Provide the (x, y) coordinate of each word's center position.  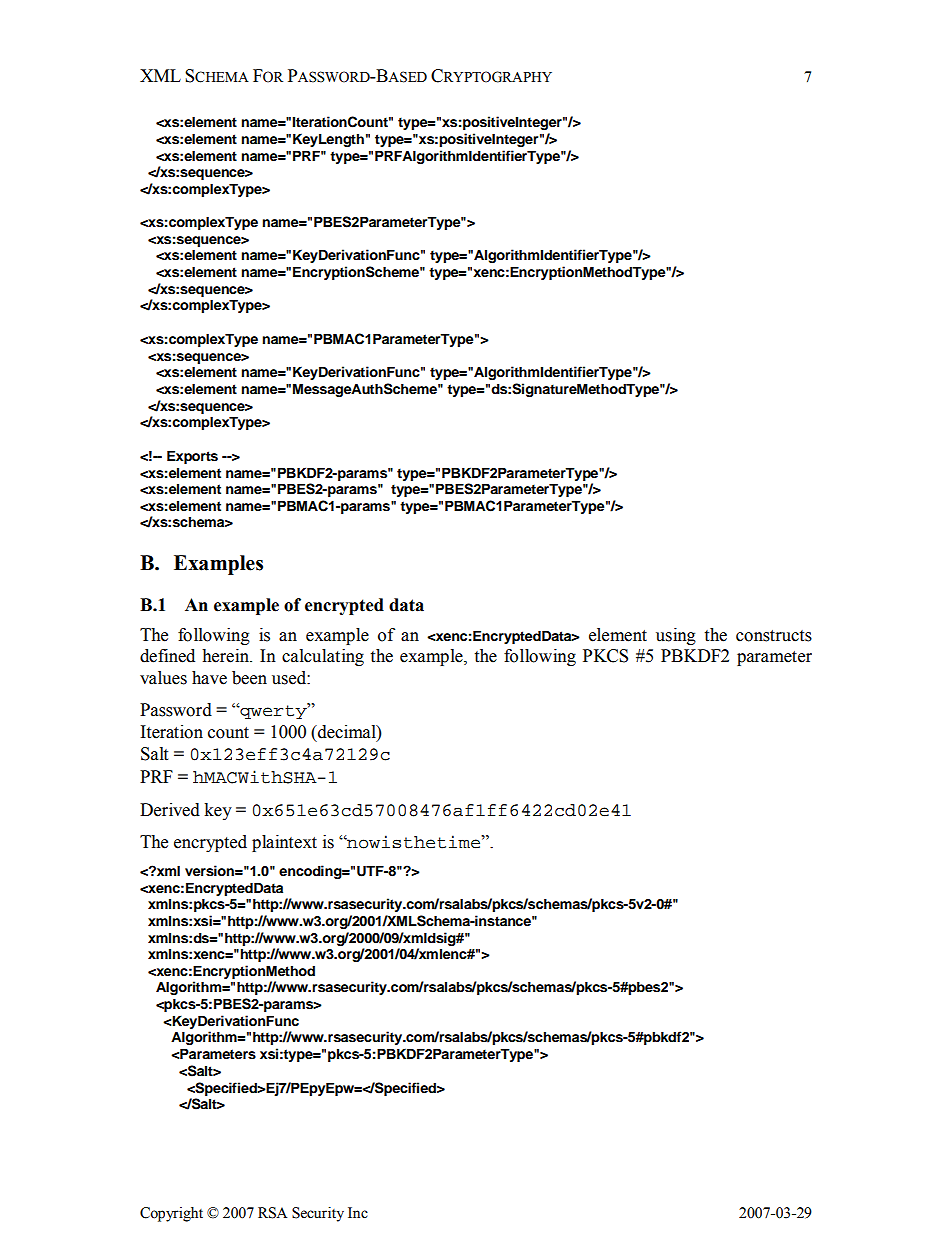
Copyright (171, 1214)
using (676, 636)
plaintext (284, 843)
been (249, 678)
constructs (774, 636)
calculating (323, 657)
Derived (170, 810)
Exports (192, 457)
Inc (358, 1213)
